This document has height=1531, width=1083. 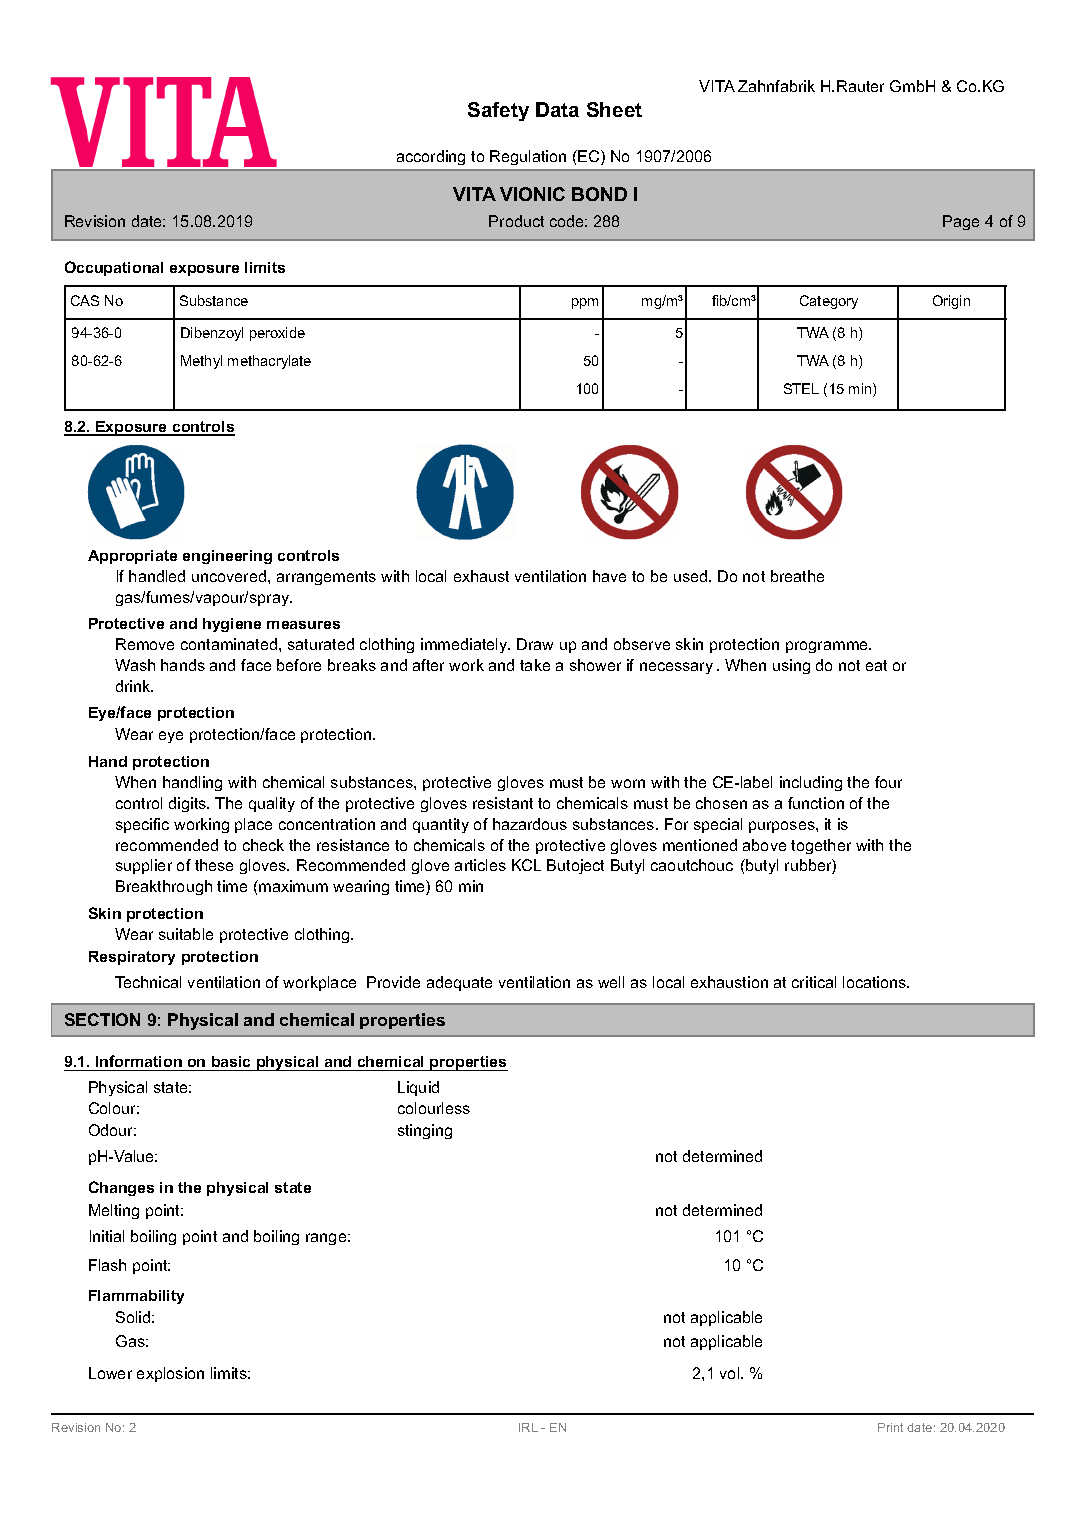 What do you see at coordinates (528, 1427) in the document?
I see `IRL` at bounding box center [528, 1427].
